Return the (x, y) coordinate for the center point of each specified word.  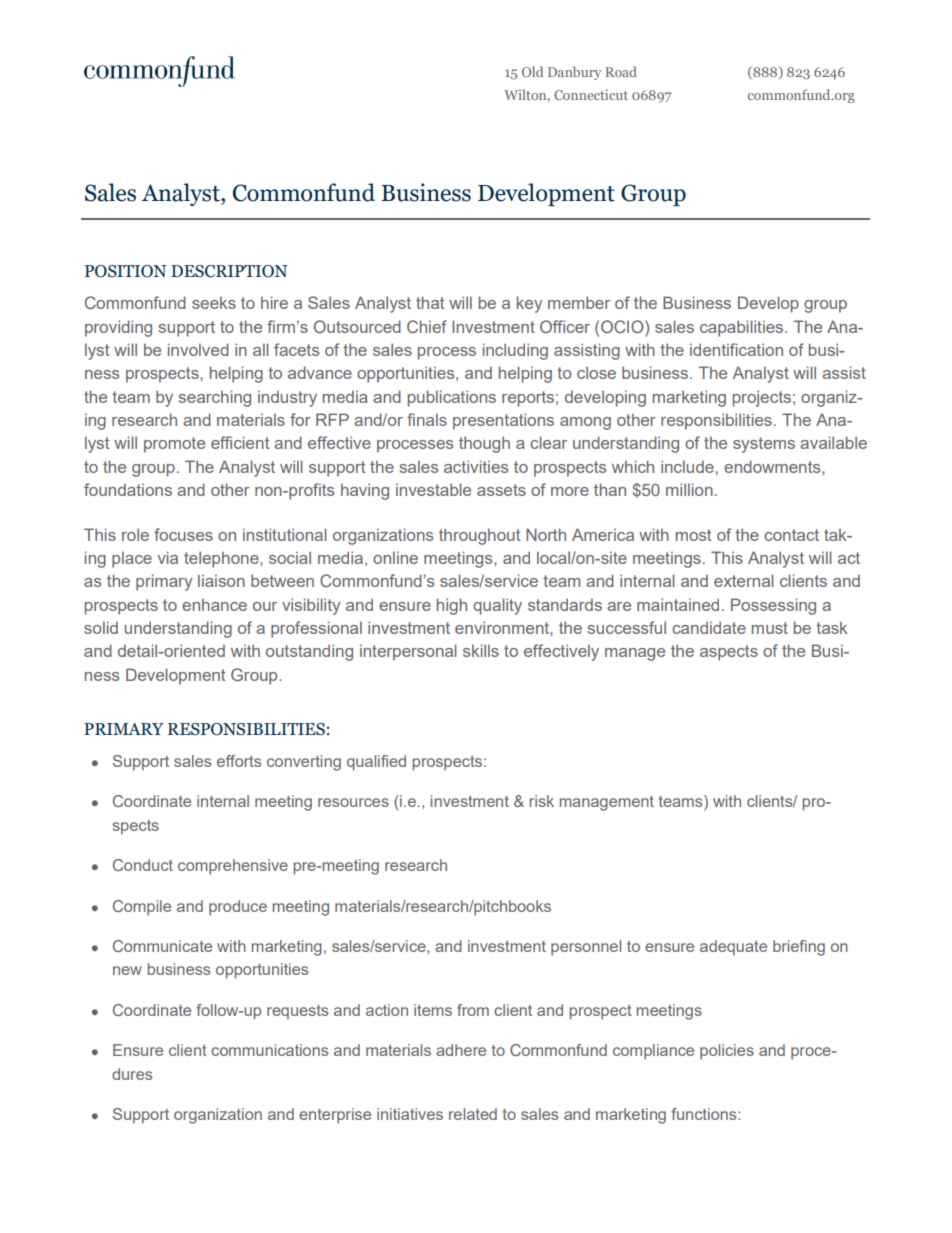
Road (621, 71)
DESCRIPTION (229, 271)
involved (198, 349)
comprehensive (233, 866)
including (515, 351)
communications (269, 1050)
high (452, 606)
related (473, 1114)
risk (541, 801)
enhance (214, 604)
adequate (733, 947)
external (744, 580)
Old (532, 71)
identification (736, 349)
